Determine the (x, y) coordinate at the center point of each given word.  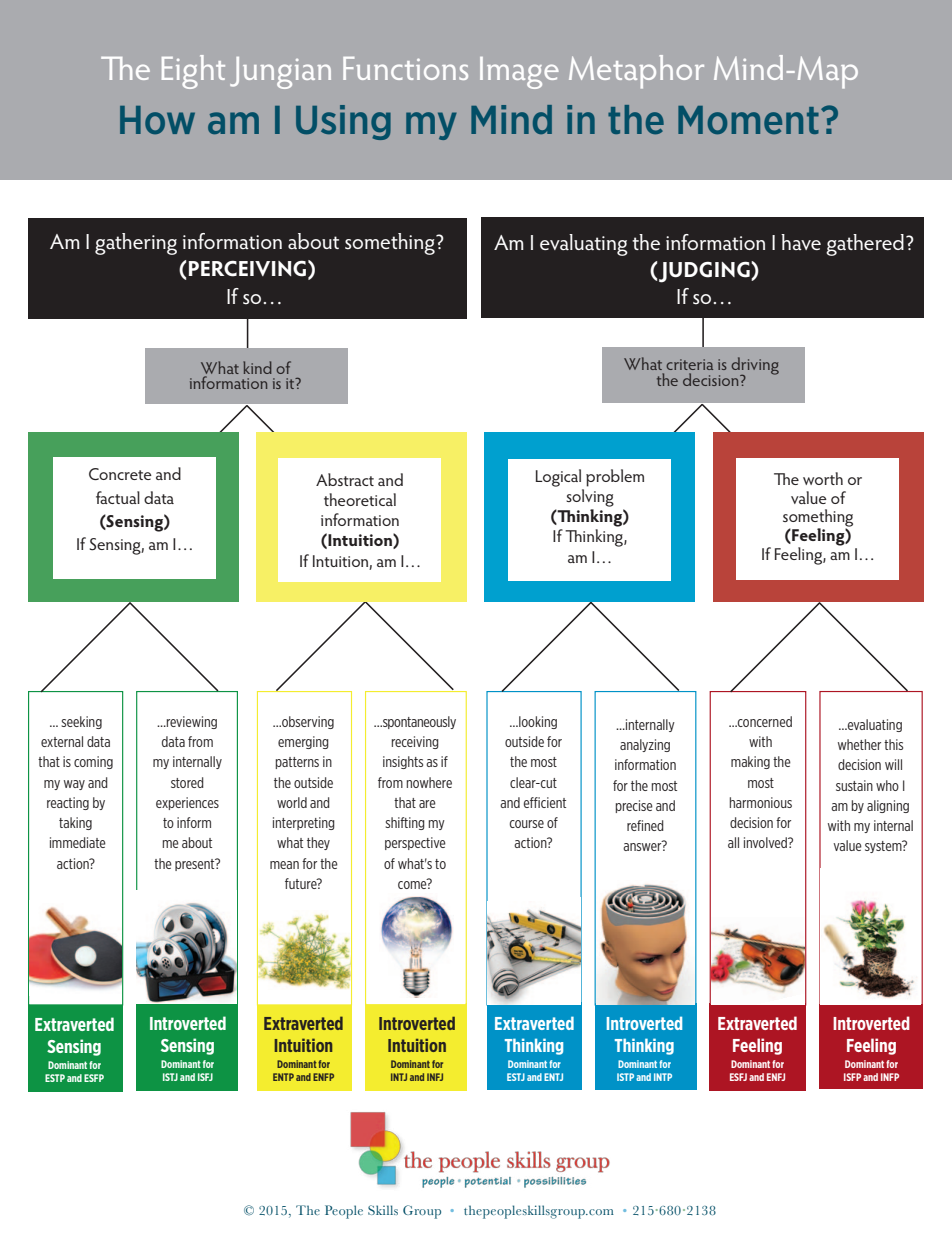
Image (519, 73)
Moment (748, 120)
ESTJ (516, 1077)
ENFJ (776, 1077)
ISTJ (170, 1077)
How (157, 120)
